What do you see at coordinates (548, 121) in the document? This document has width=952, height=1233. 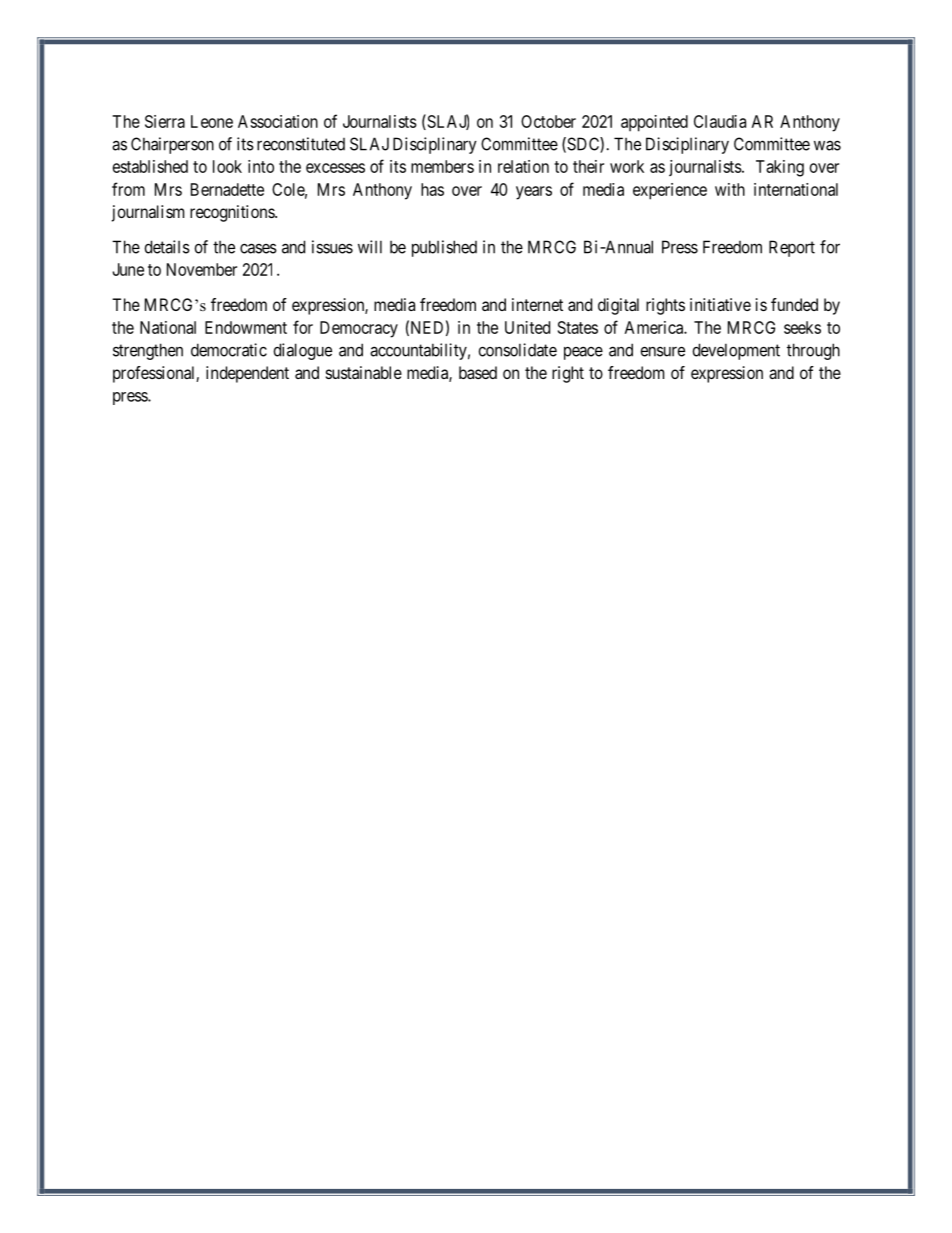 I see `October` at bounding box center [548, 121].
